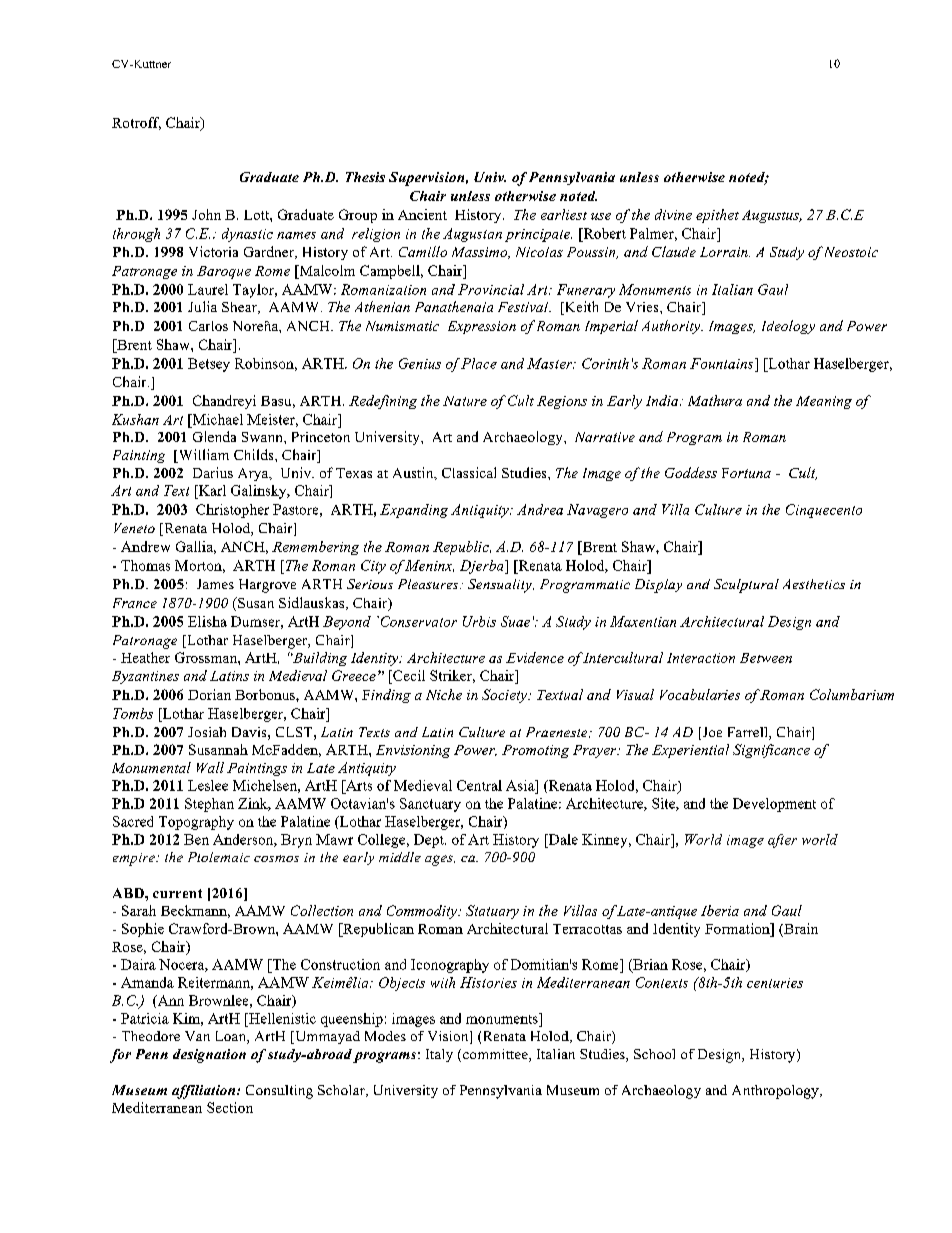  Describe the element at coordinates (205, 1092) in the document. I see `affiliation` at that location.
